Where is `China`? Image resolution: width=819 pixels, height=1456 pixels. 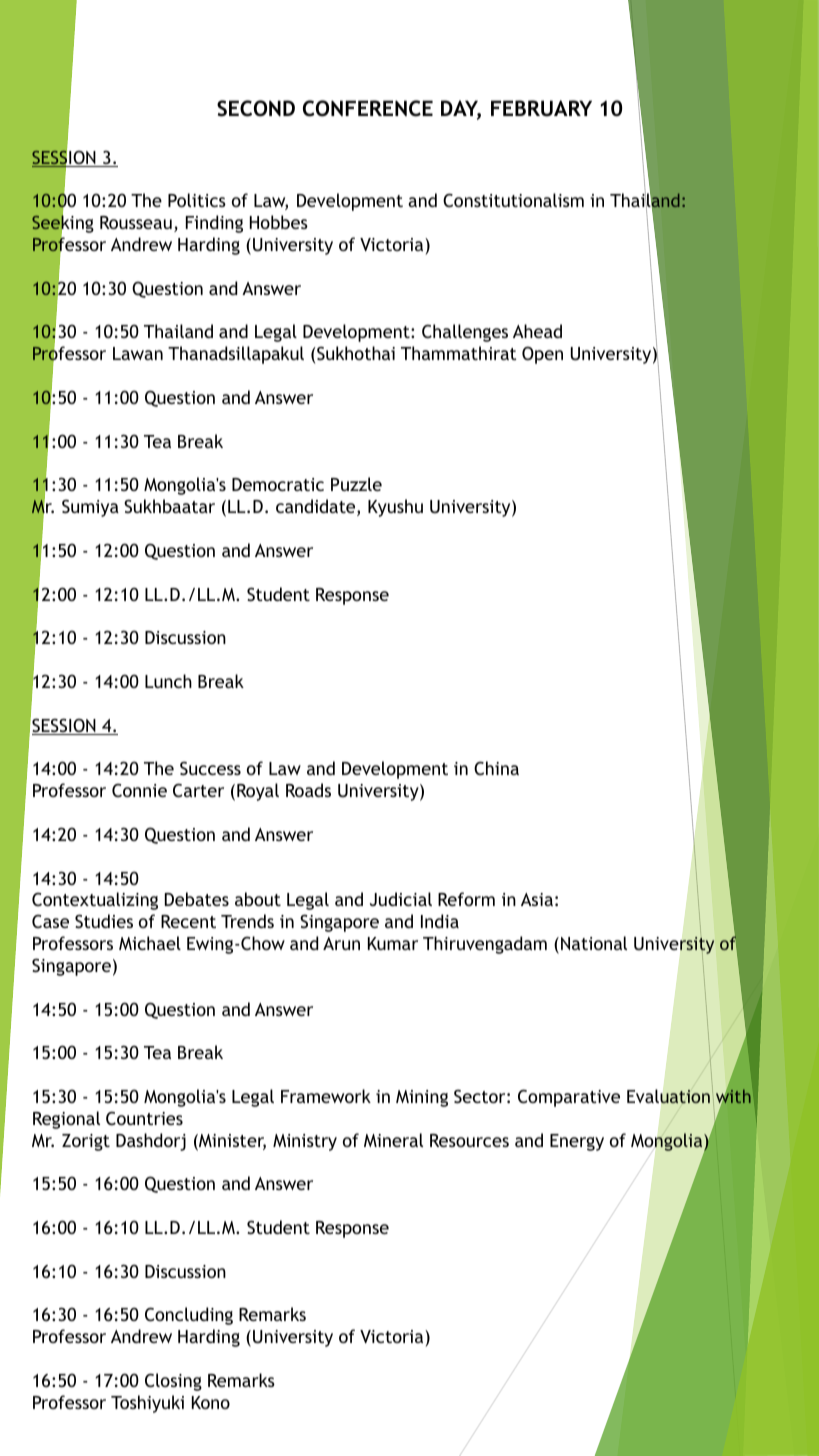 China is located at coordinates (496, 768).
